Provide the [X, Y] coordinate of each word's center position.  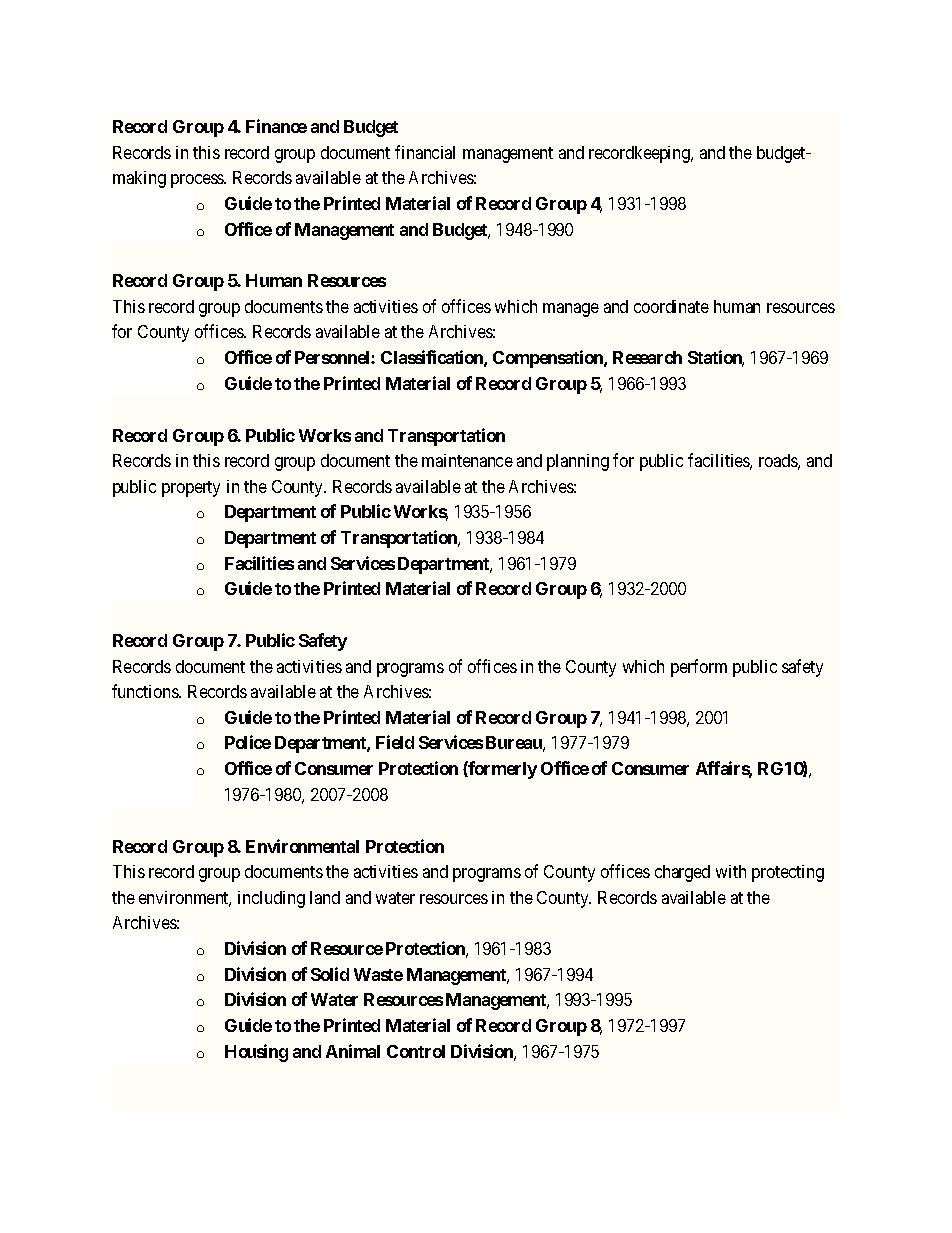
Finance [276, 126]
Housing [256, 1053]
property [191, 489]
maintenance [467, 460]
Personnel [333, 357]
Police [248, 742]
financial [425, 152]
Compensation [549, 359]
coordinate [671, 306]
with [731, 871]
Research [647, 357]
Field [395, 742]
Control [416, 1051]
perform [699, 668]
